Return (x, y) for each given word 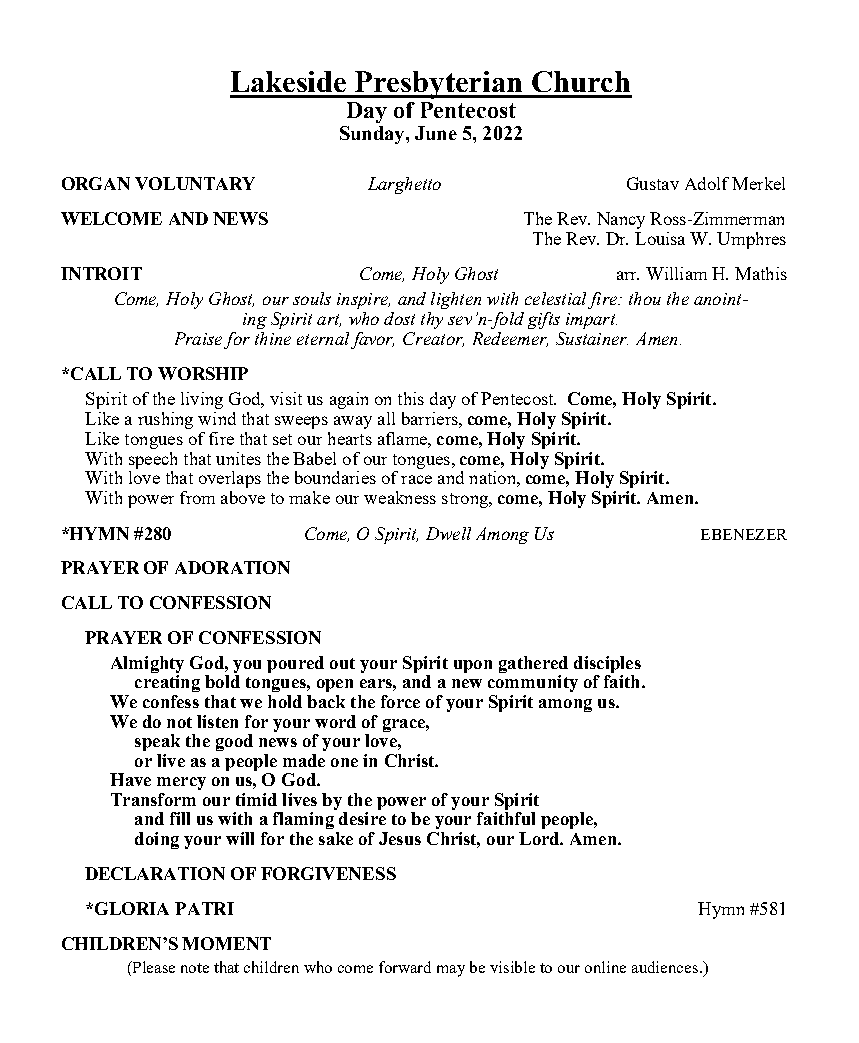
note (195, 968)
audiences (666, 967)
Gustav (653, 183)
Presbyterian (439, 85)
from (197, 497)
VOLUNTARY (195, 183)
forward (405, 967)
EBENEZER (744, 534)
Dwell (448, 533)
